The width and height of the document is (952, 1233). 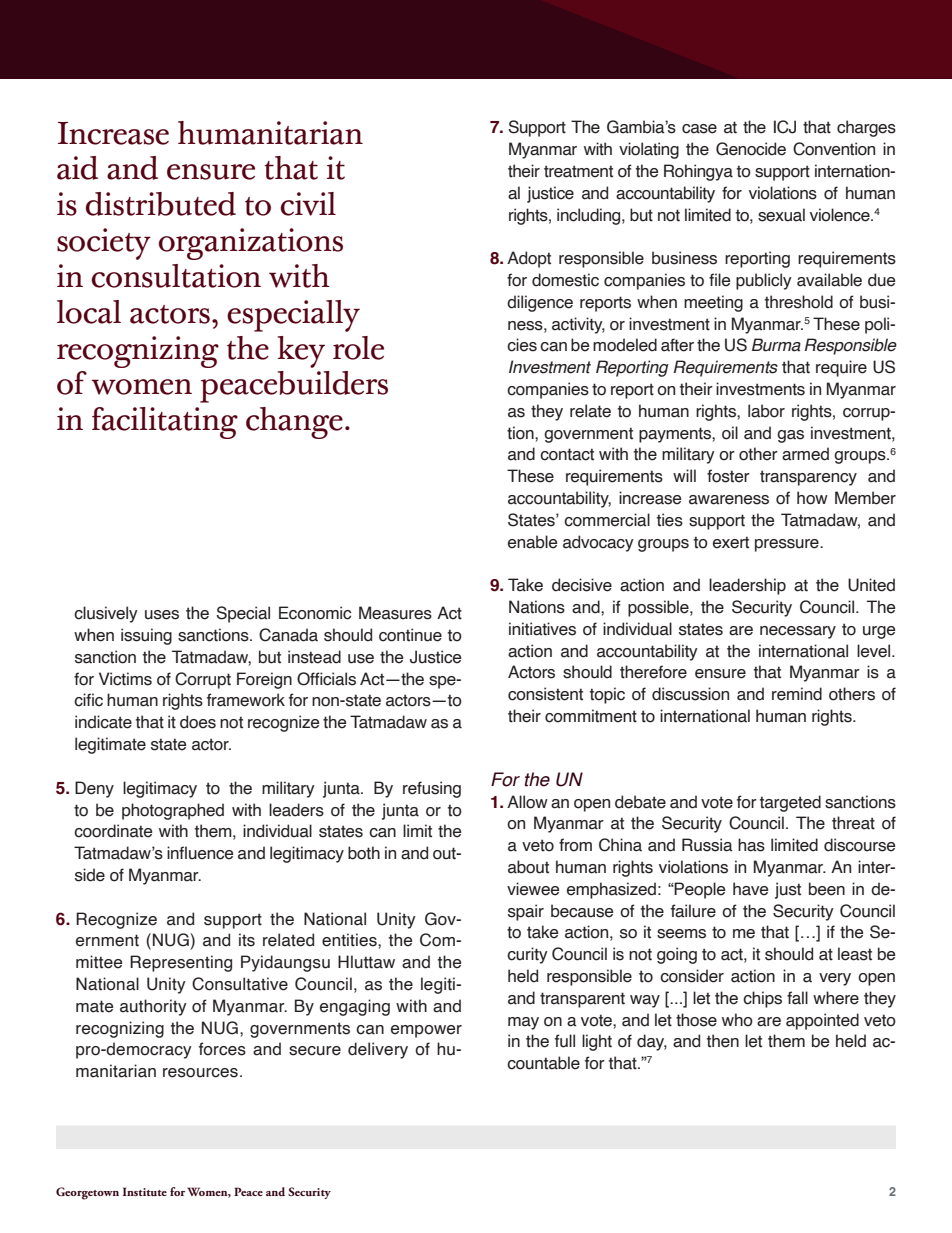 I want to click on full, so click(x=565, y=1041).
